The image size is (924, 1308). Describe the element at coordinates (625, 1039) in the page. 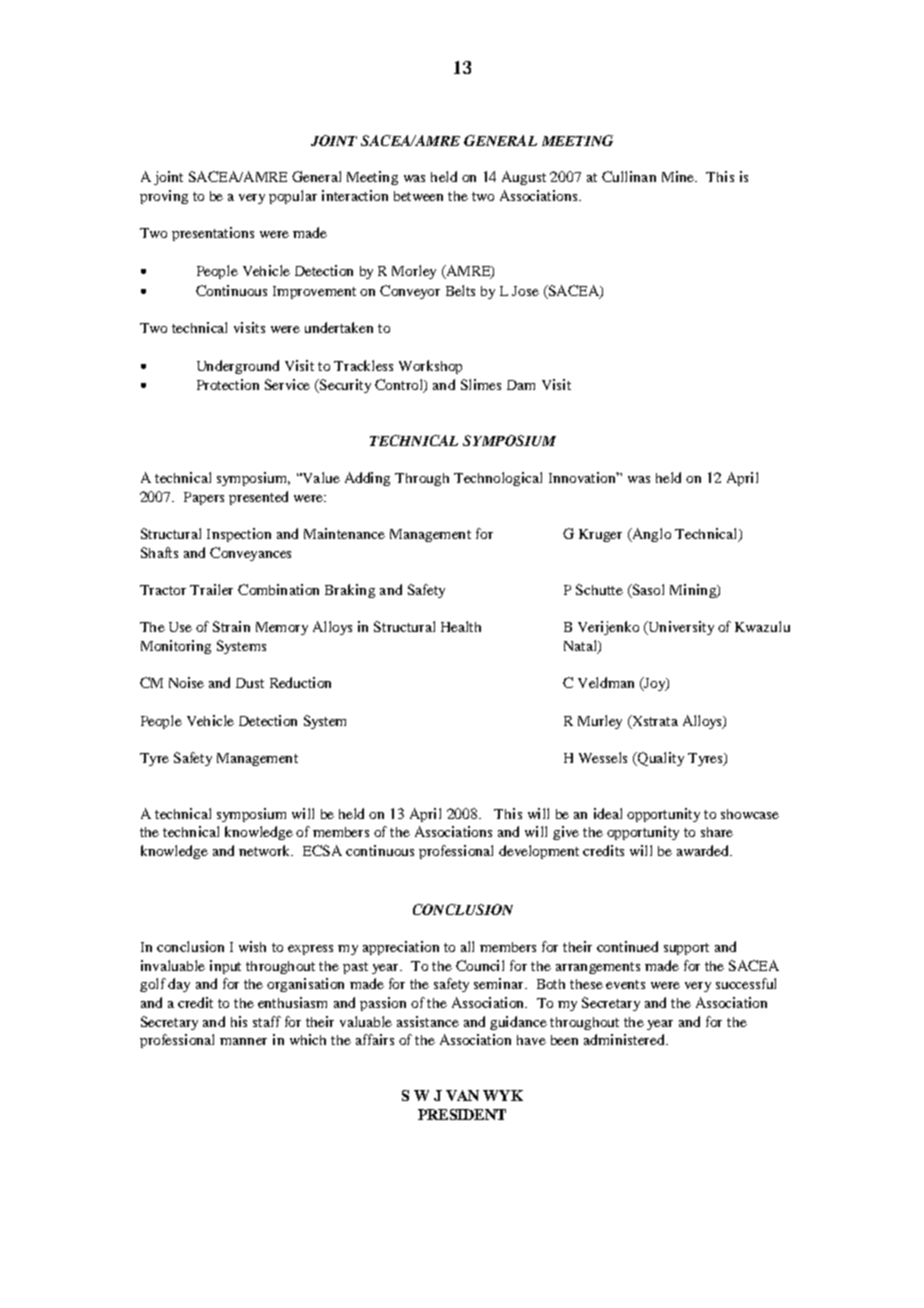

I see `administered` at that location.
